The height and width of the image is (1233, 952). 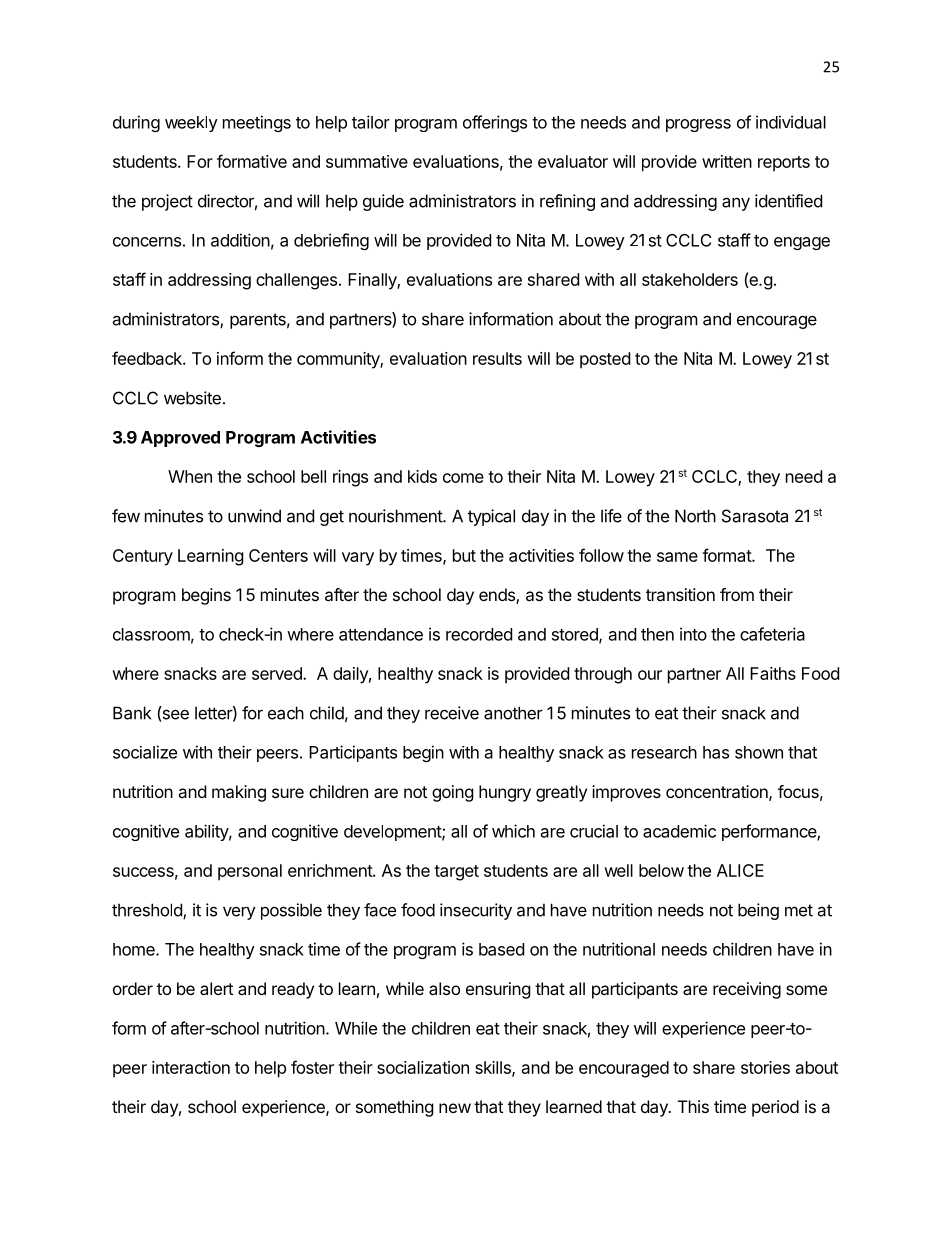 What do you see at coordinates (367, 161) in the image?
I see `summative` at bounding box center [367, 161].
